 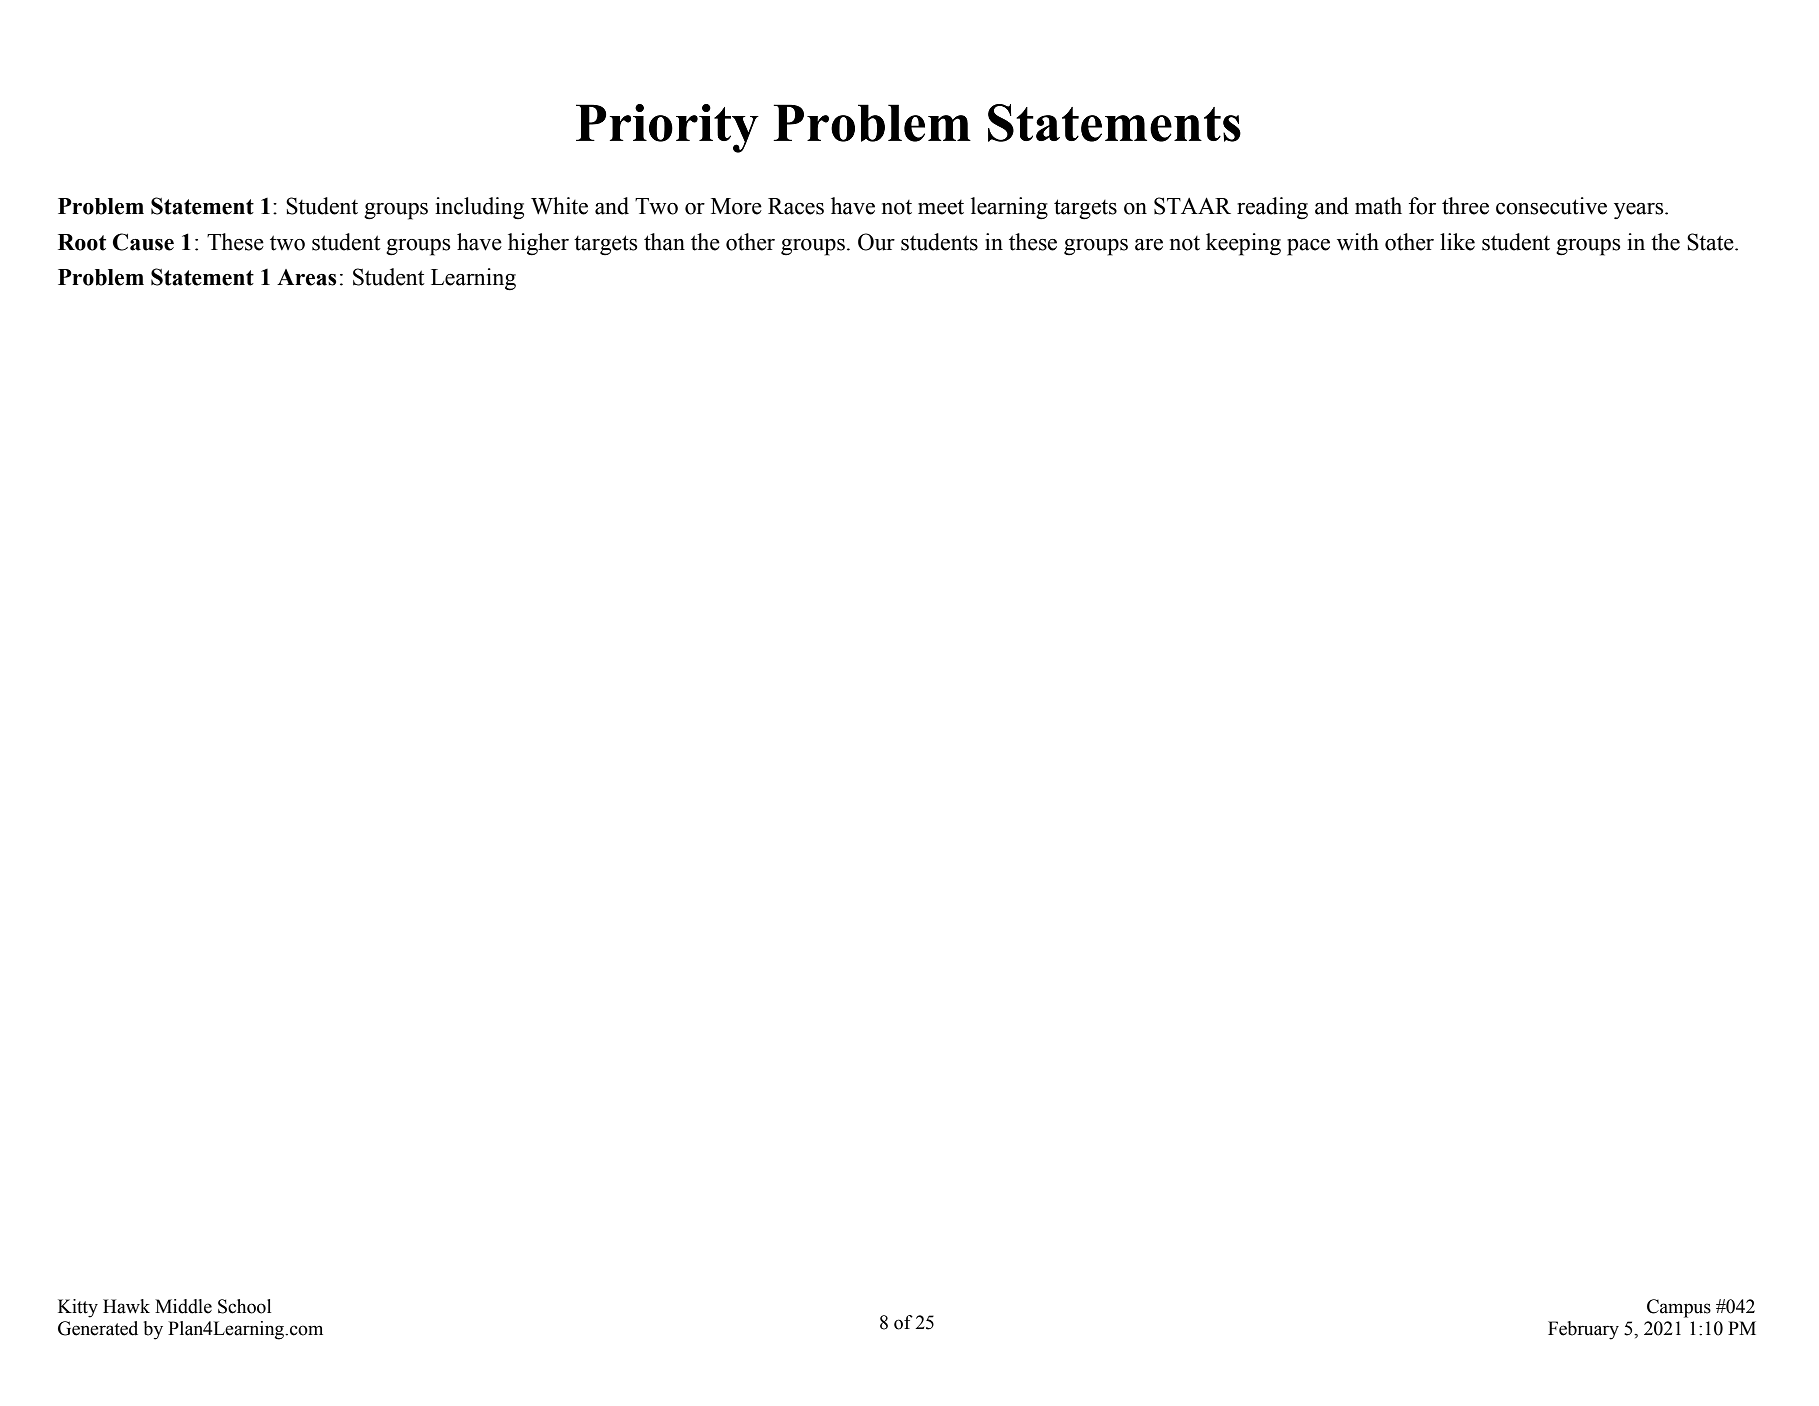 I want to click on Kitty, so click(x=78, y=1308).
